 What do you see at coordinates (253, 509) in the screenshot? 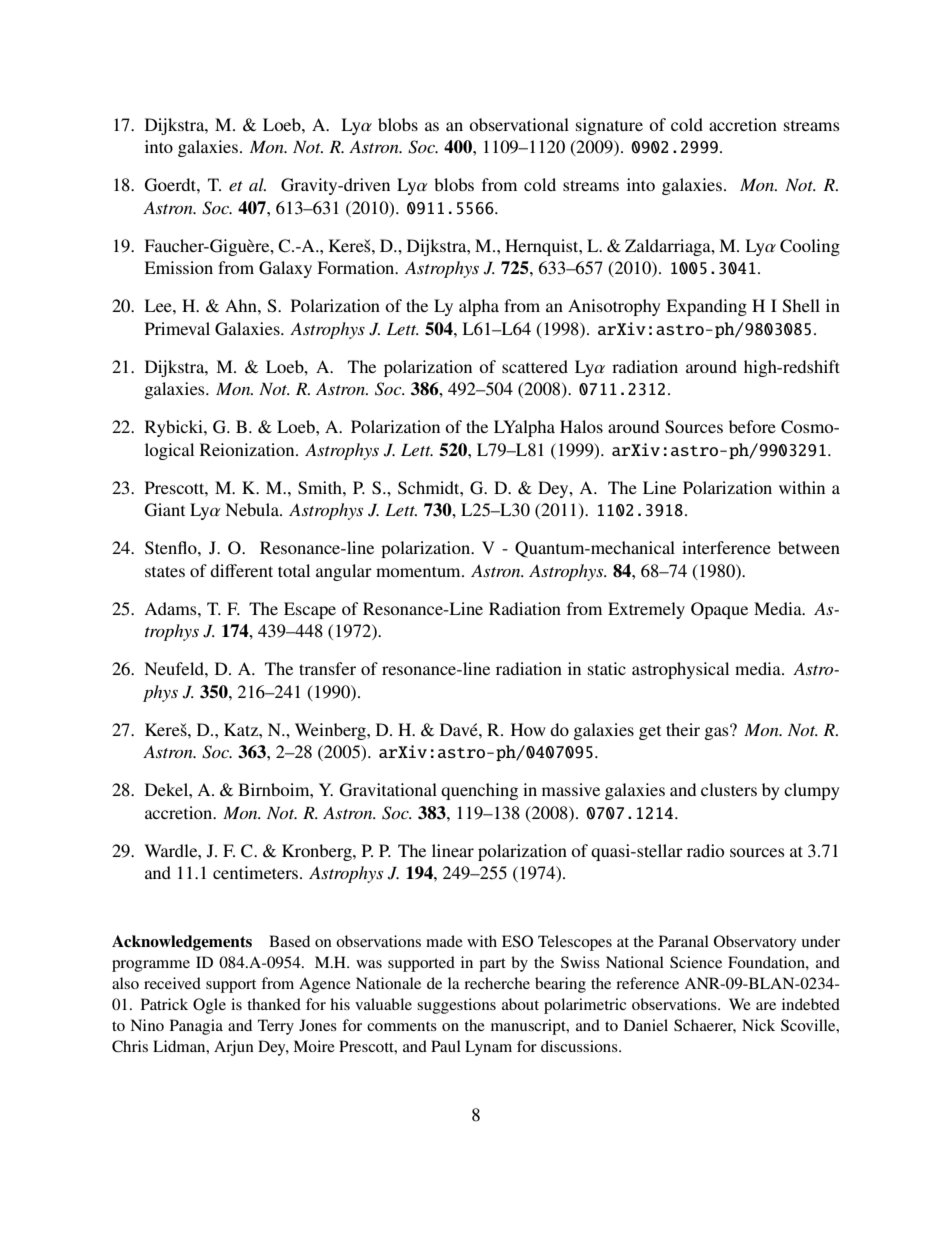
I see `Nebula` at bounding box center [253, 509].
